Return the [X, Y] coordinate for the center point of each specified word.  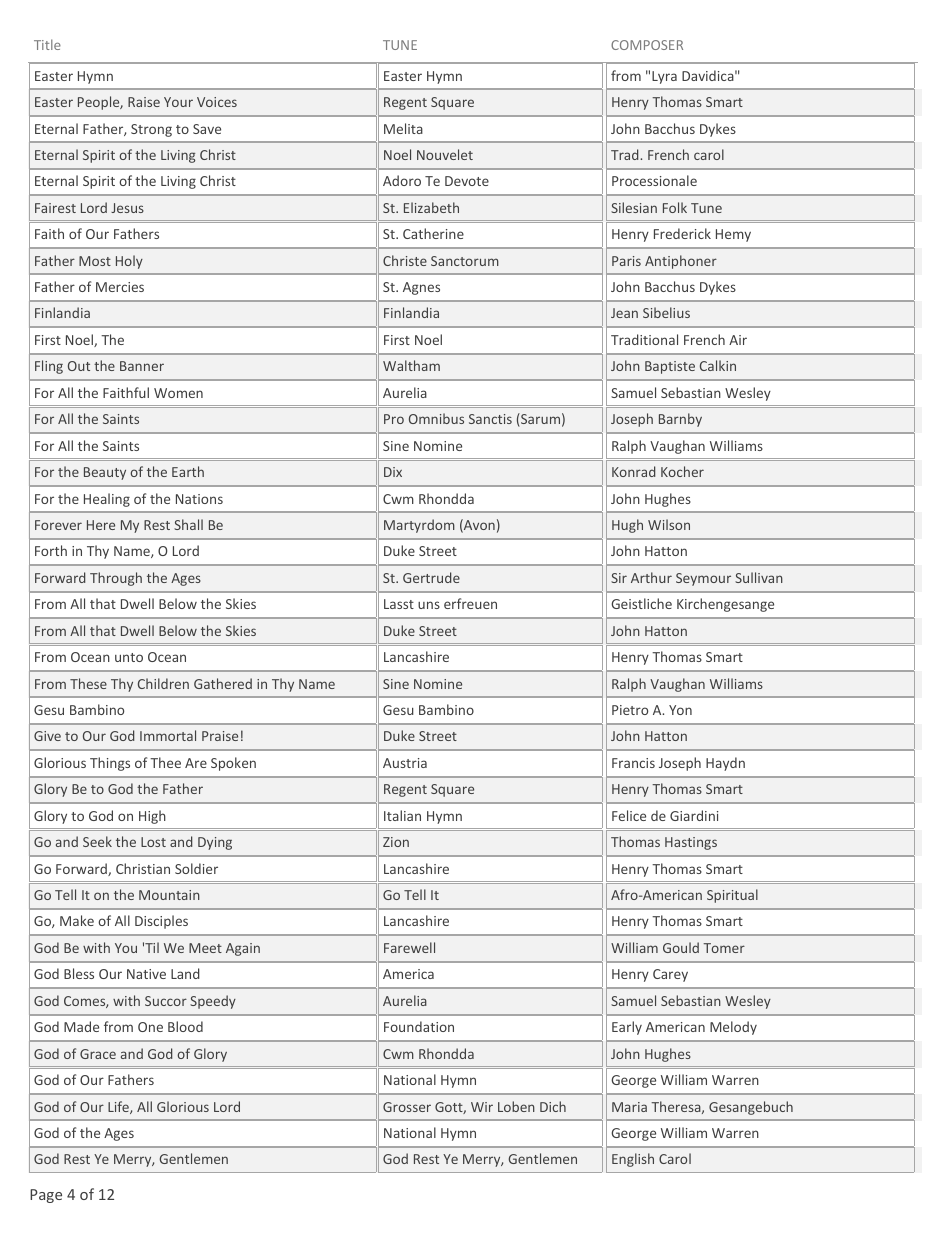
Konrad [633, 471]
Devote [467, 181]
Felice [629, 815]
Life [119, 1107]
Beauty [105, 473]
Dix [393, 472]
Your [178, 102]
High [152, 817]
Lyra [664, 77]
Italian [402, 815]
